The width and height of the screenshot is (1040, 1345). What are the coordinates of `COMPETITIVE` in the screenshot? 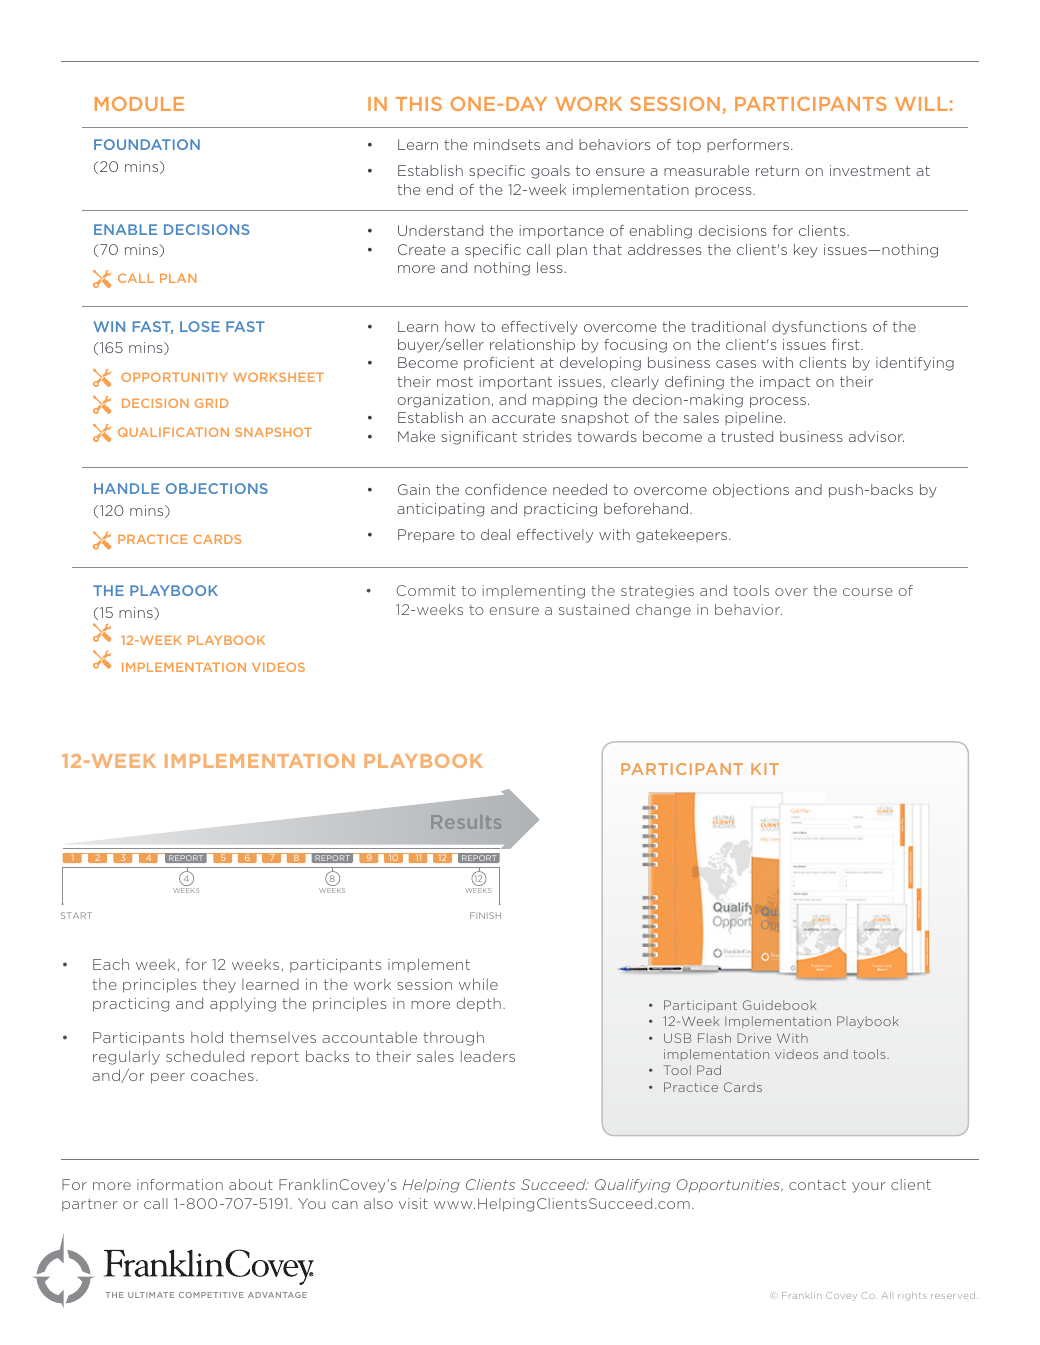 It's located at (211, 1295).
